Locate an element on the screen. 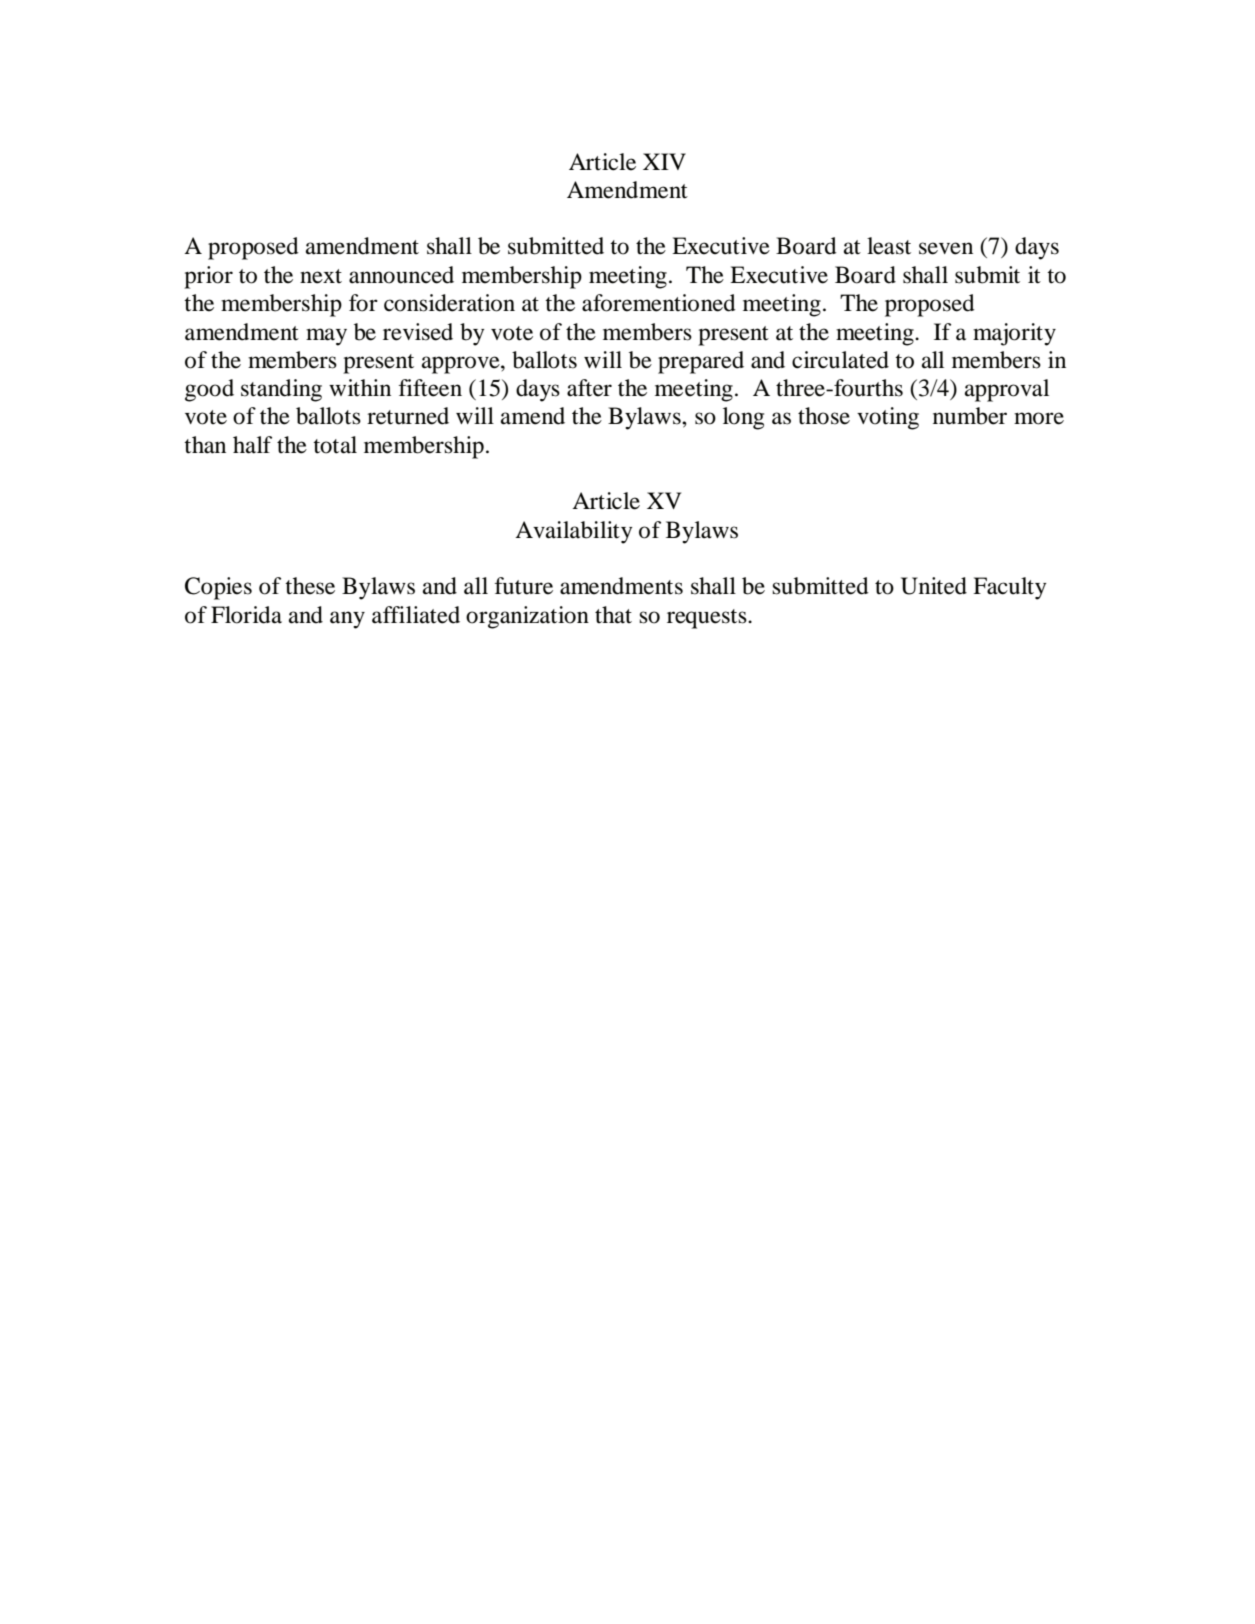 The width and height of the screenshot is (1255, 1624). aforementioned is located at coordinates (659, 303).
